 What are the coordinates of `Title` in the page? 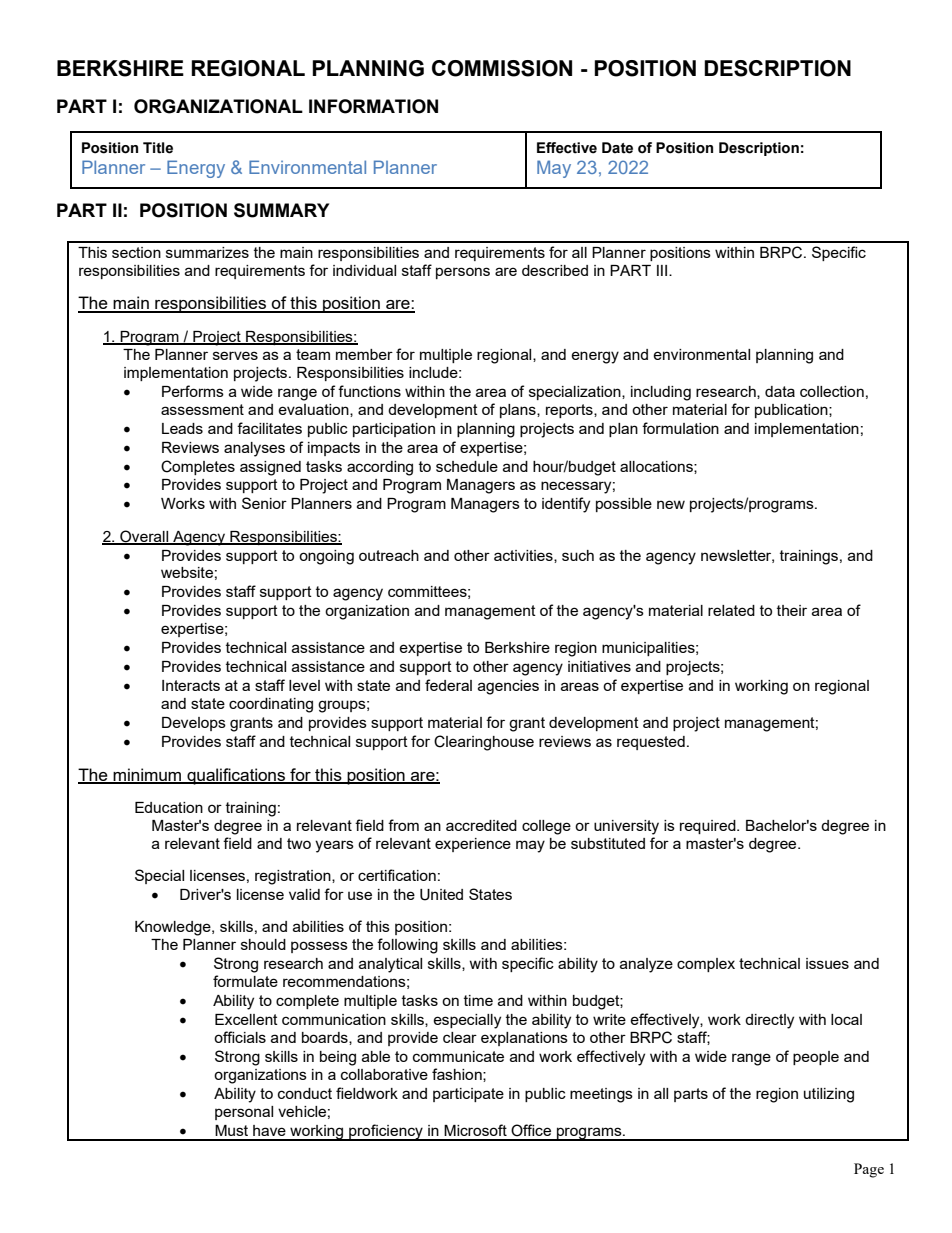 It's located at (158, 148).
